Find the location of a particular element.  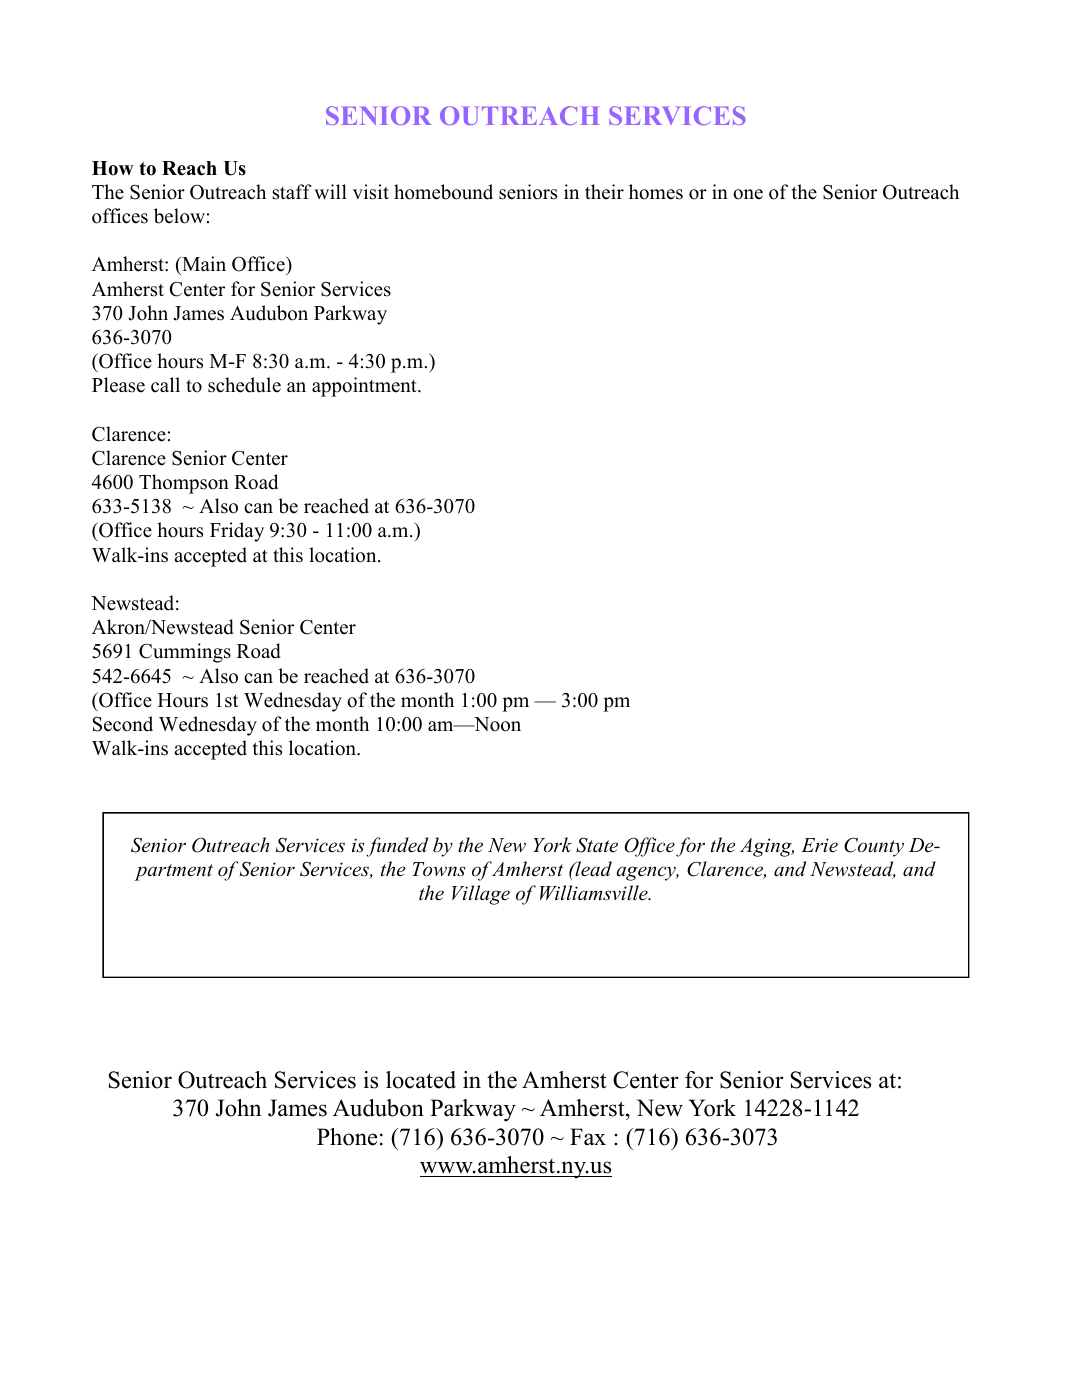

Phone is located at coordinates (347, 1137).
